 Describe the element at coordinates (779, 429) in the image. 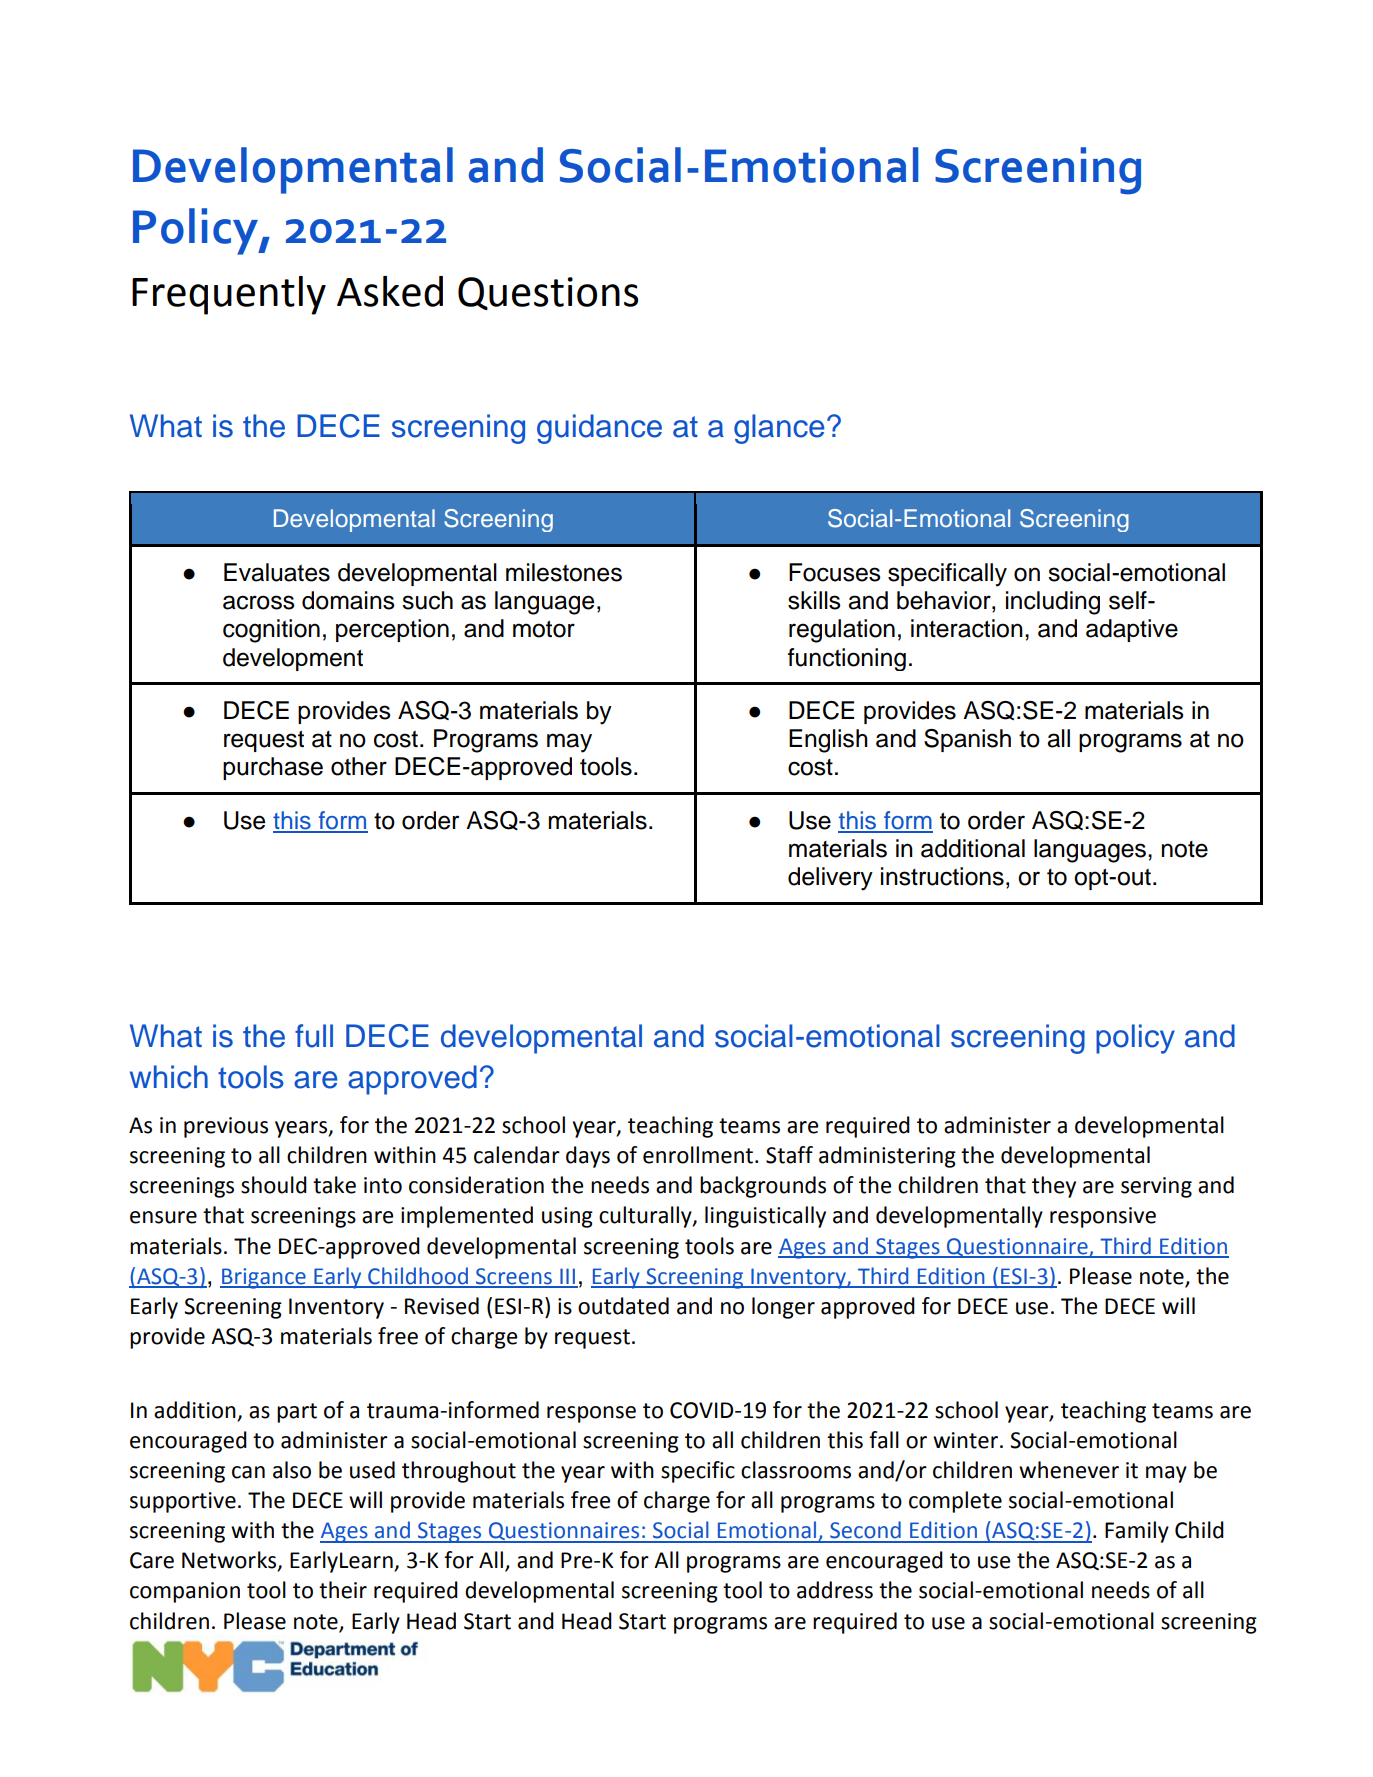

I see `glance` at that location.
